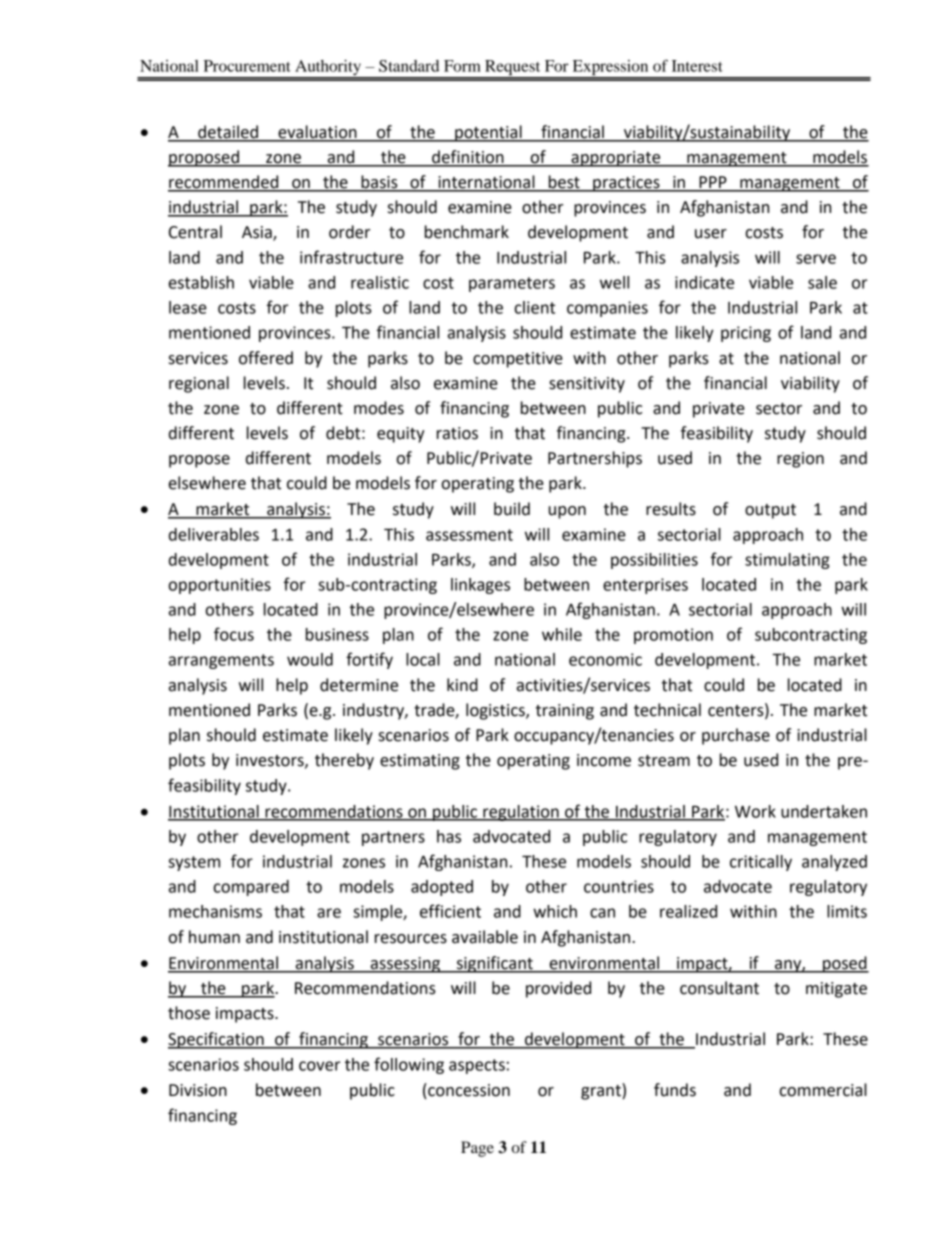 The height and width of the screenshot is (1233, 952). Describe the element at coordinates (697, 66) in the screenshot. I see `Interest` at that location.
